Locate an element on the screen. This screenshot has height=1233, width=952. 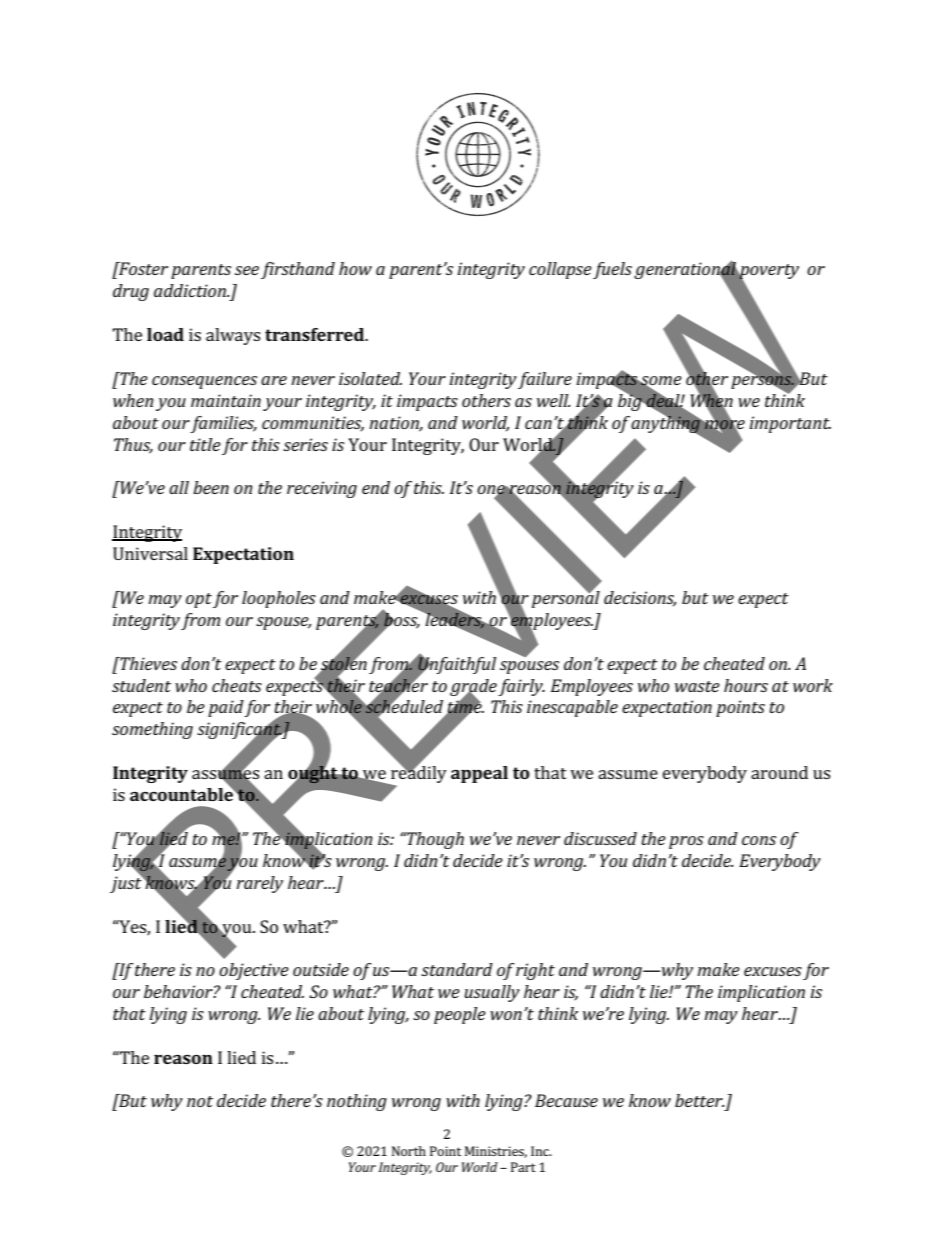
hours is located at coordinates (746, 685).
